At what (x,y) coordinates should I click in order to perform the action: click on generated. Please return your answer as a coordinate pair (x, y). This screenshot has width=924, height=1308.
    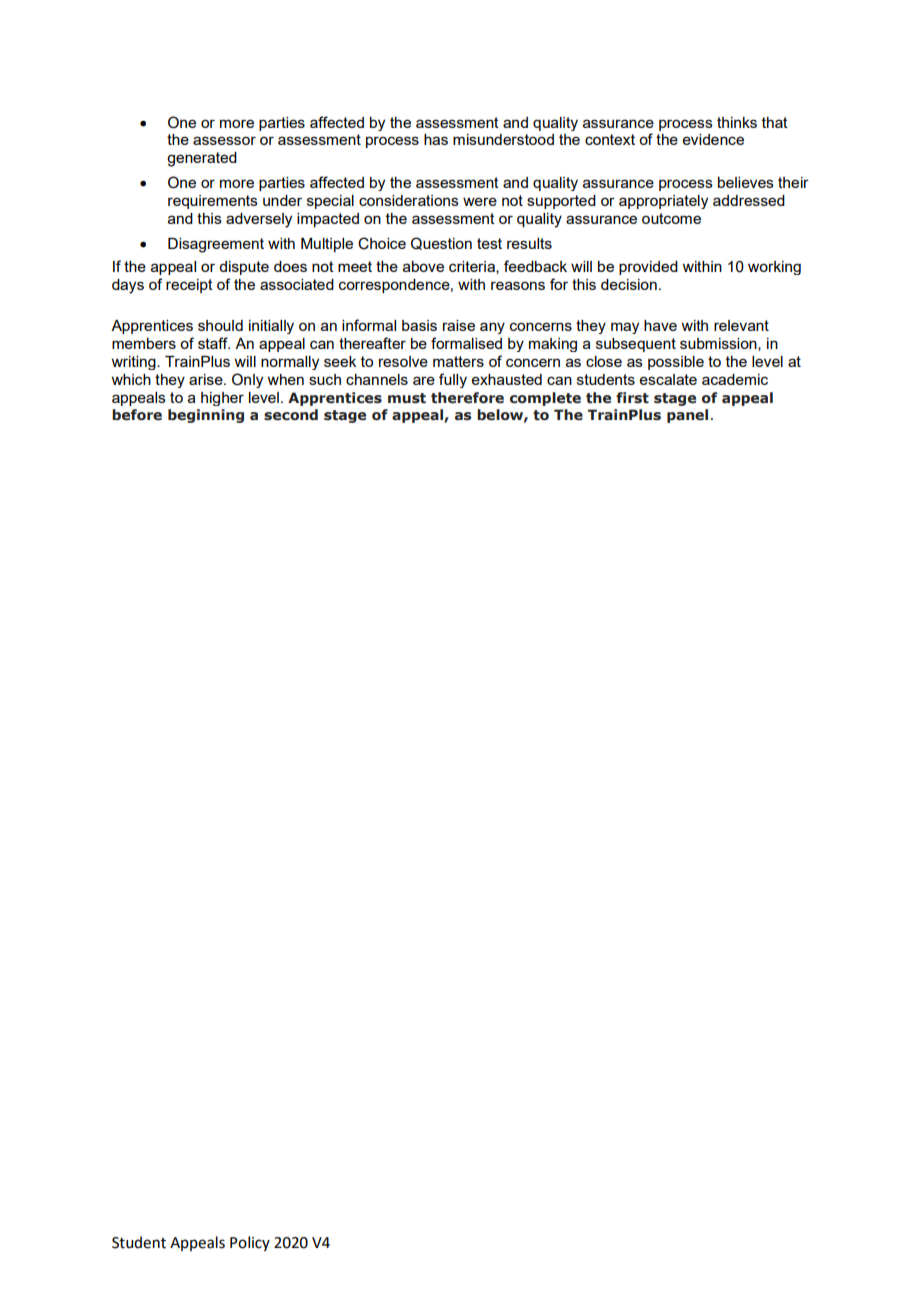
    Looking at the image, I should click on (202, 159).
